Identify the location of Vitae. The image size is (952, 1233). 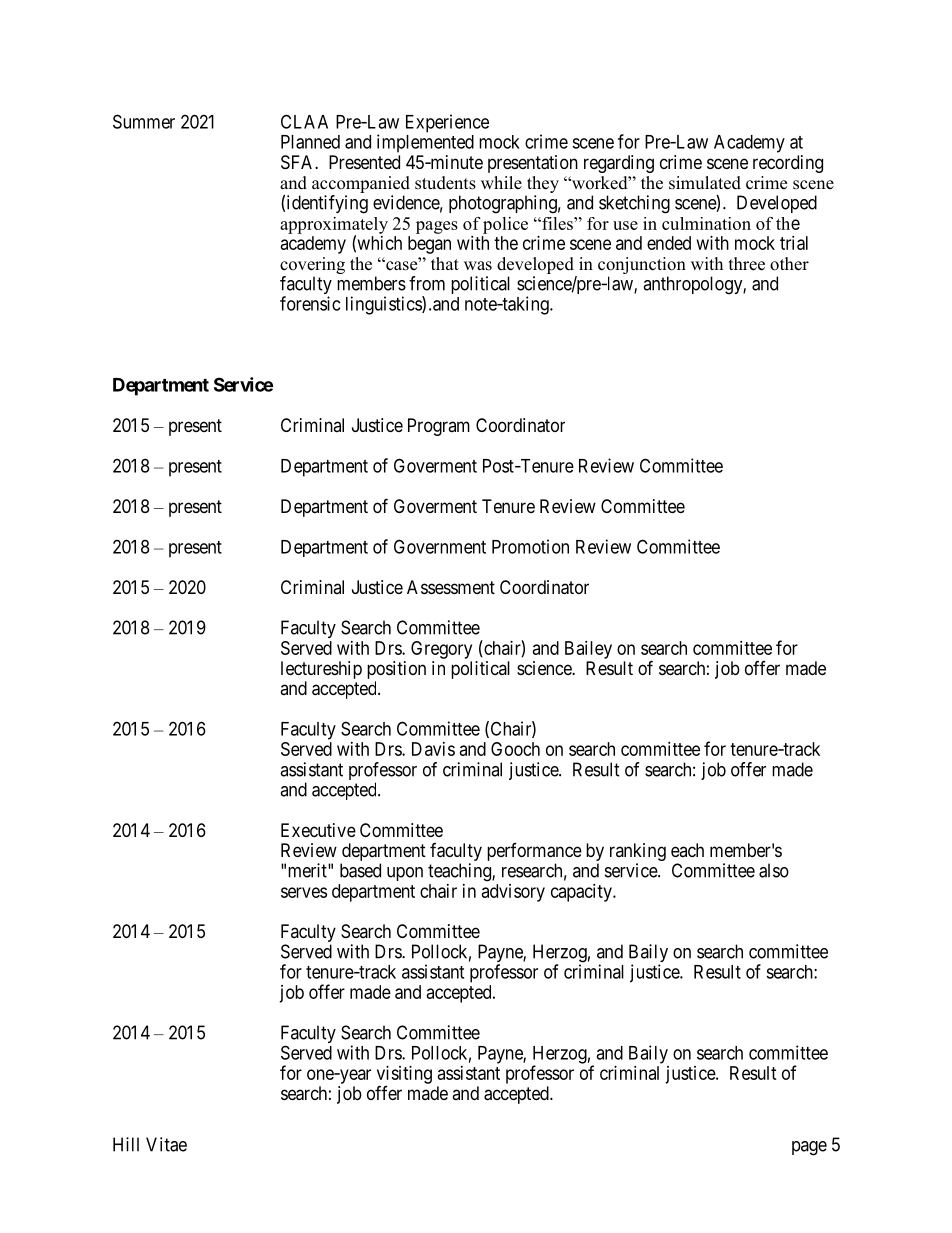
(166, 1144).
